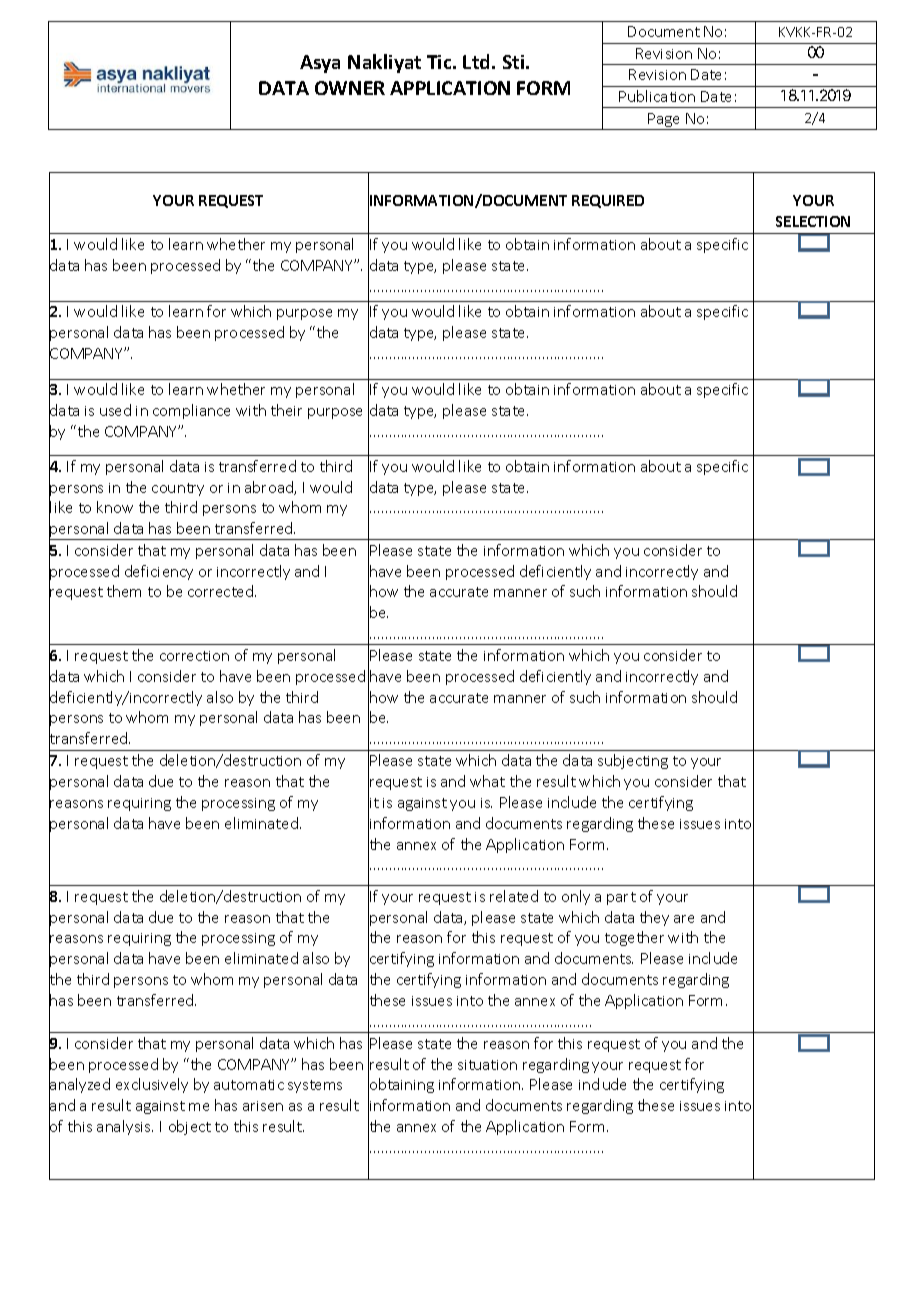 Image resolution: width=924 pixels, height=1308 pixels. I want to click on Publication, so click(657, 96).
